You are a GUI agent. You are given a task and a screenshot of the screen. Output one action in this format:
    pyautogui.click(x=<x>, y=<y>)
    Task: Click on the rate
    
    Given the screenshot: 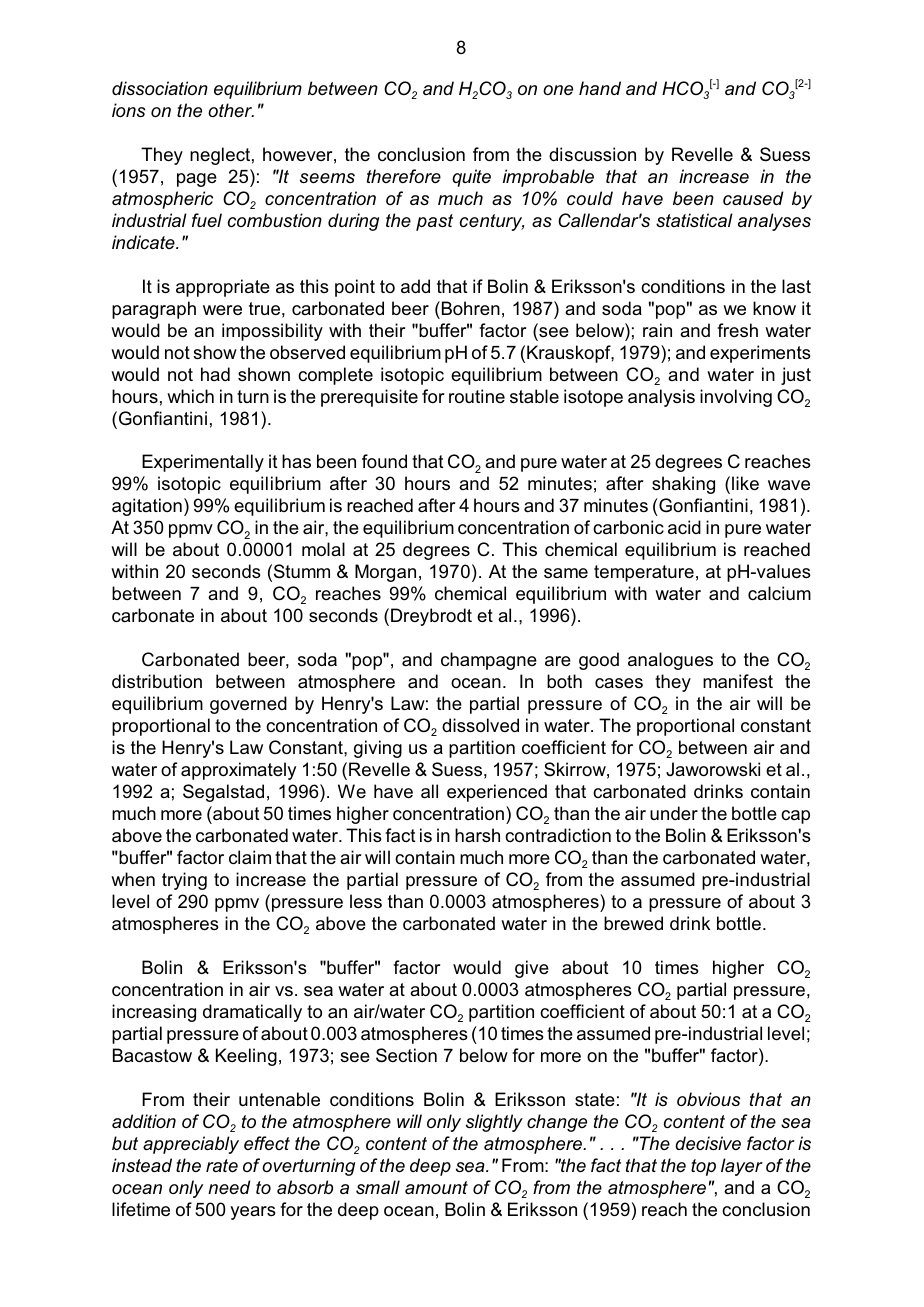 What is the action you would take?
    pyautogui.click(x=222, y=1166)
